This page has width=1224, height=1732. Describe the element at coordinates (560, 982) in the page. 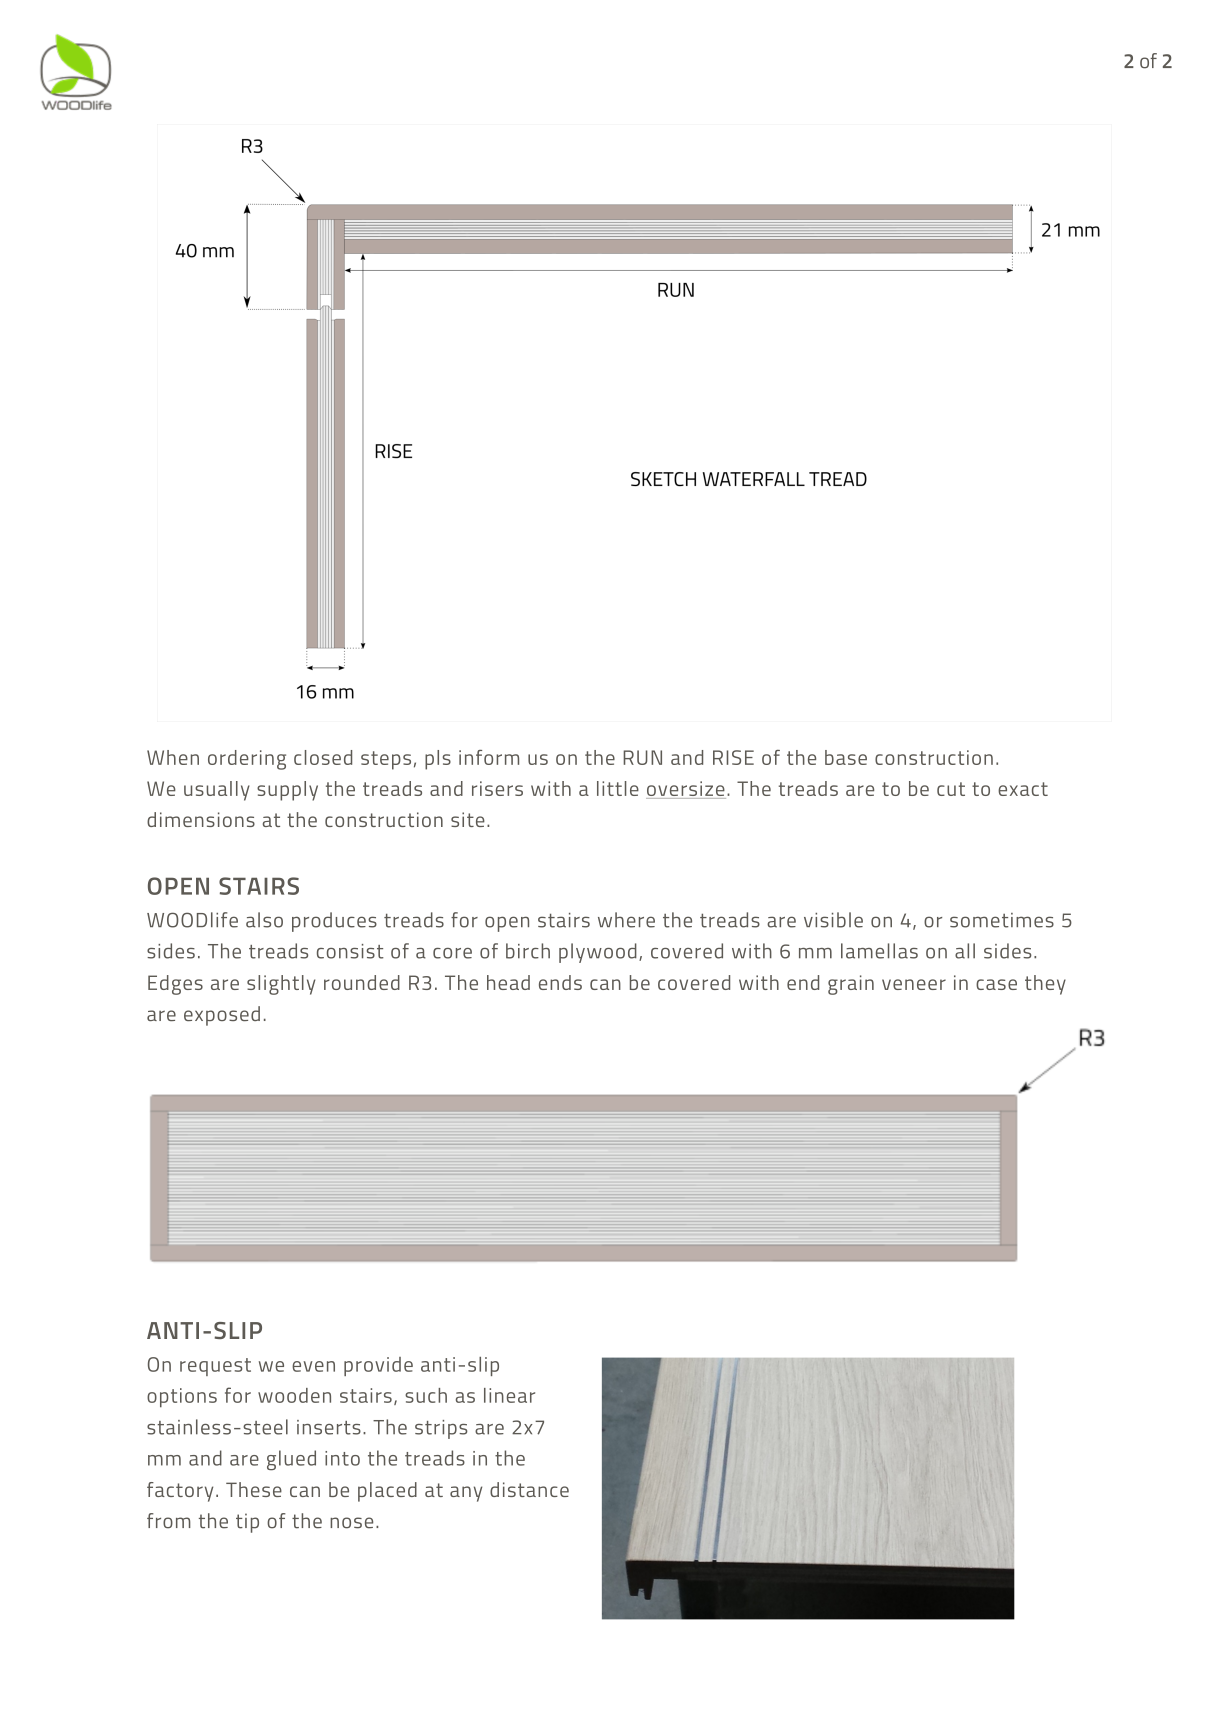

I see `ends` at that location.
